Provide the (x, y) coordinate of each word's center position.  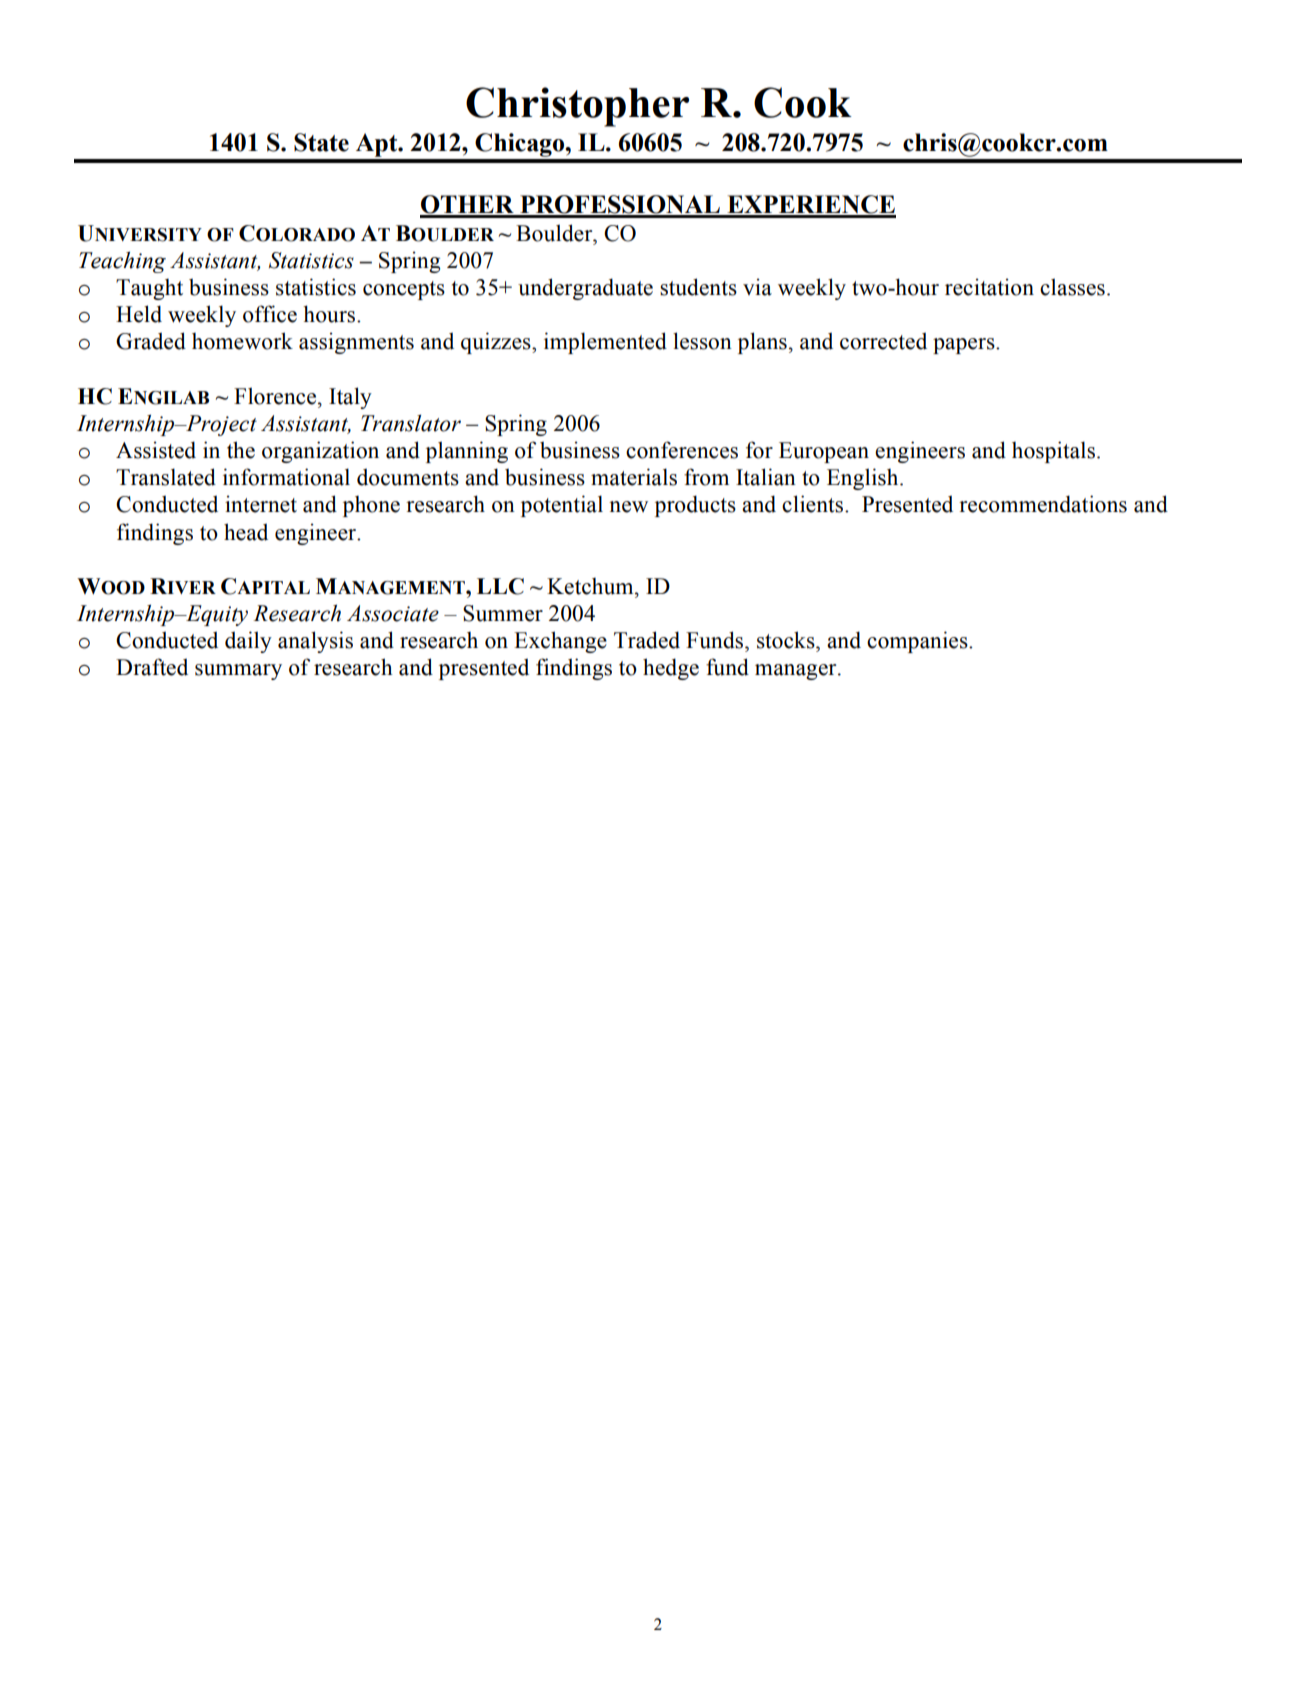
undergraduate (585, 289)
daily (248, 642)
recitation (989, 287)
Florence (276, 396)
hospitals (1053, 452)
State (321, 142)
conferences (682, 450)
